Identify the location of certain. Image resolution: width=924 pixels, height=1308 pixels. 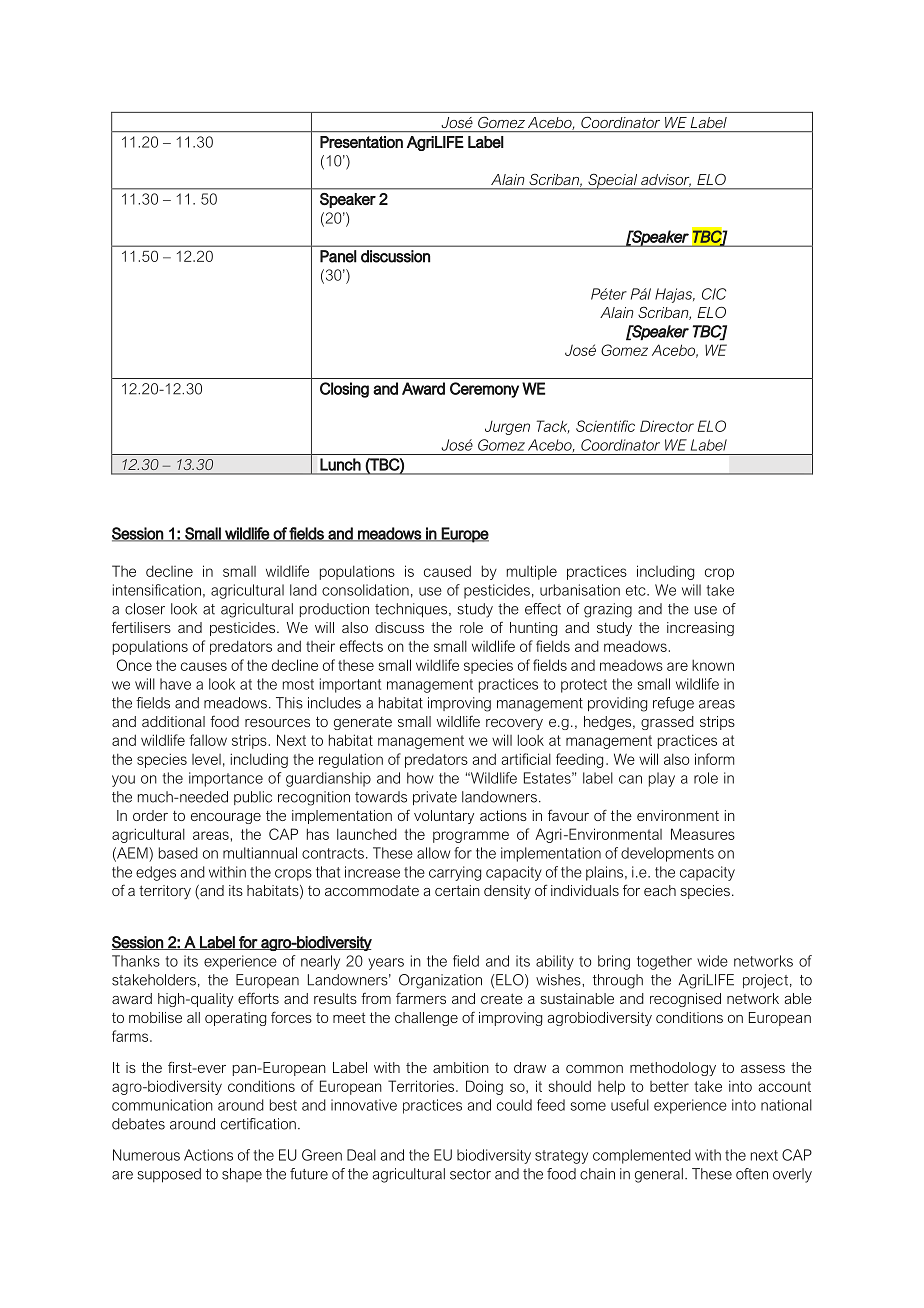
(457, 890).
